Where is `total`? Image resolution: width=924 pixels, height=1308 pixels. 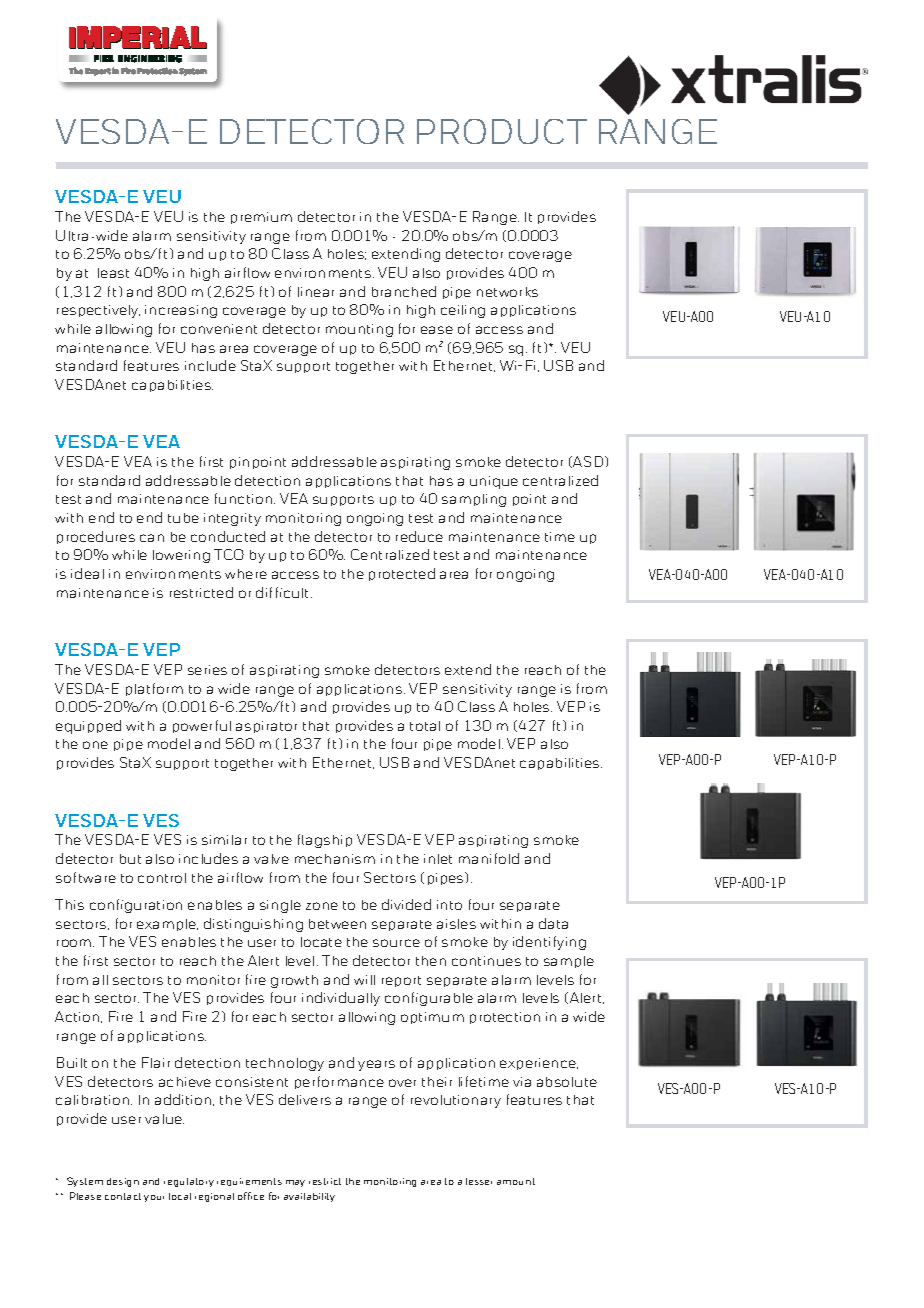
total is located at coordinates (425, 726).
